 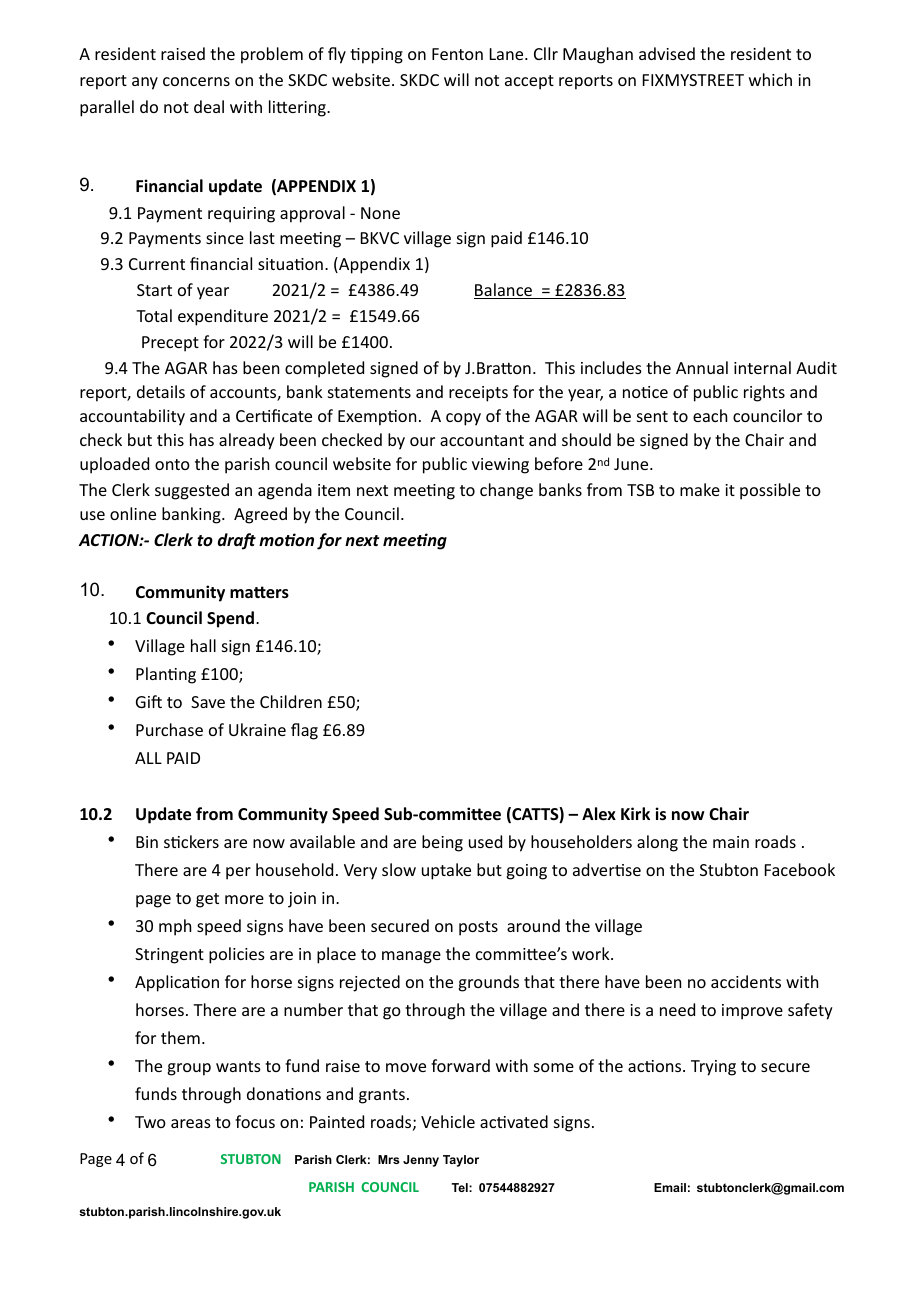 I want to click on Trying, so click(x=713, y=1068).
